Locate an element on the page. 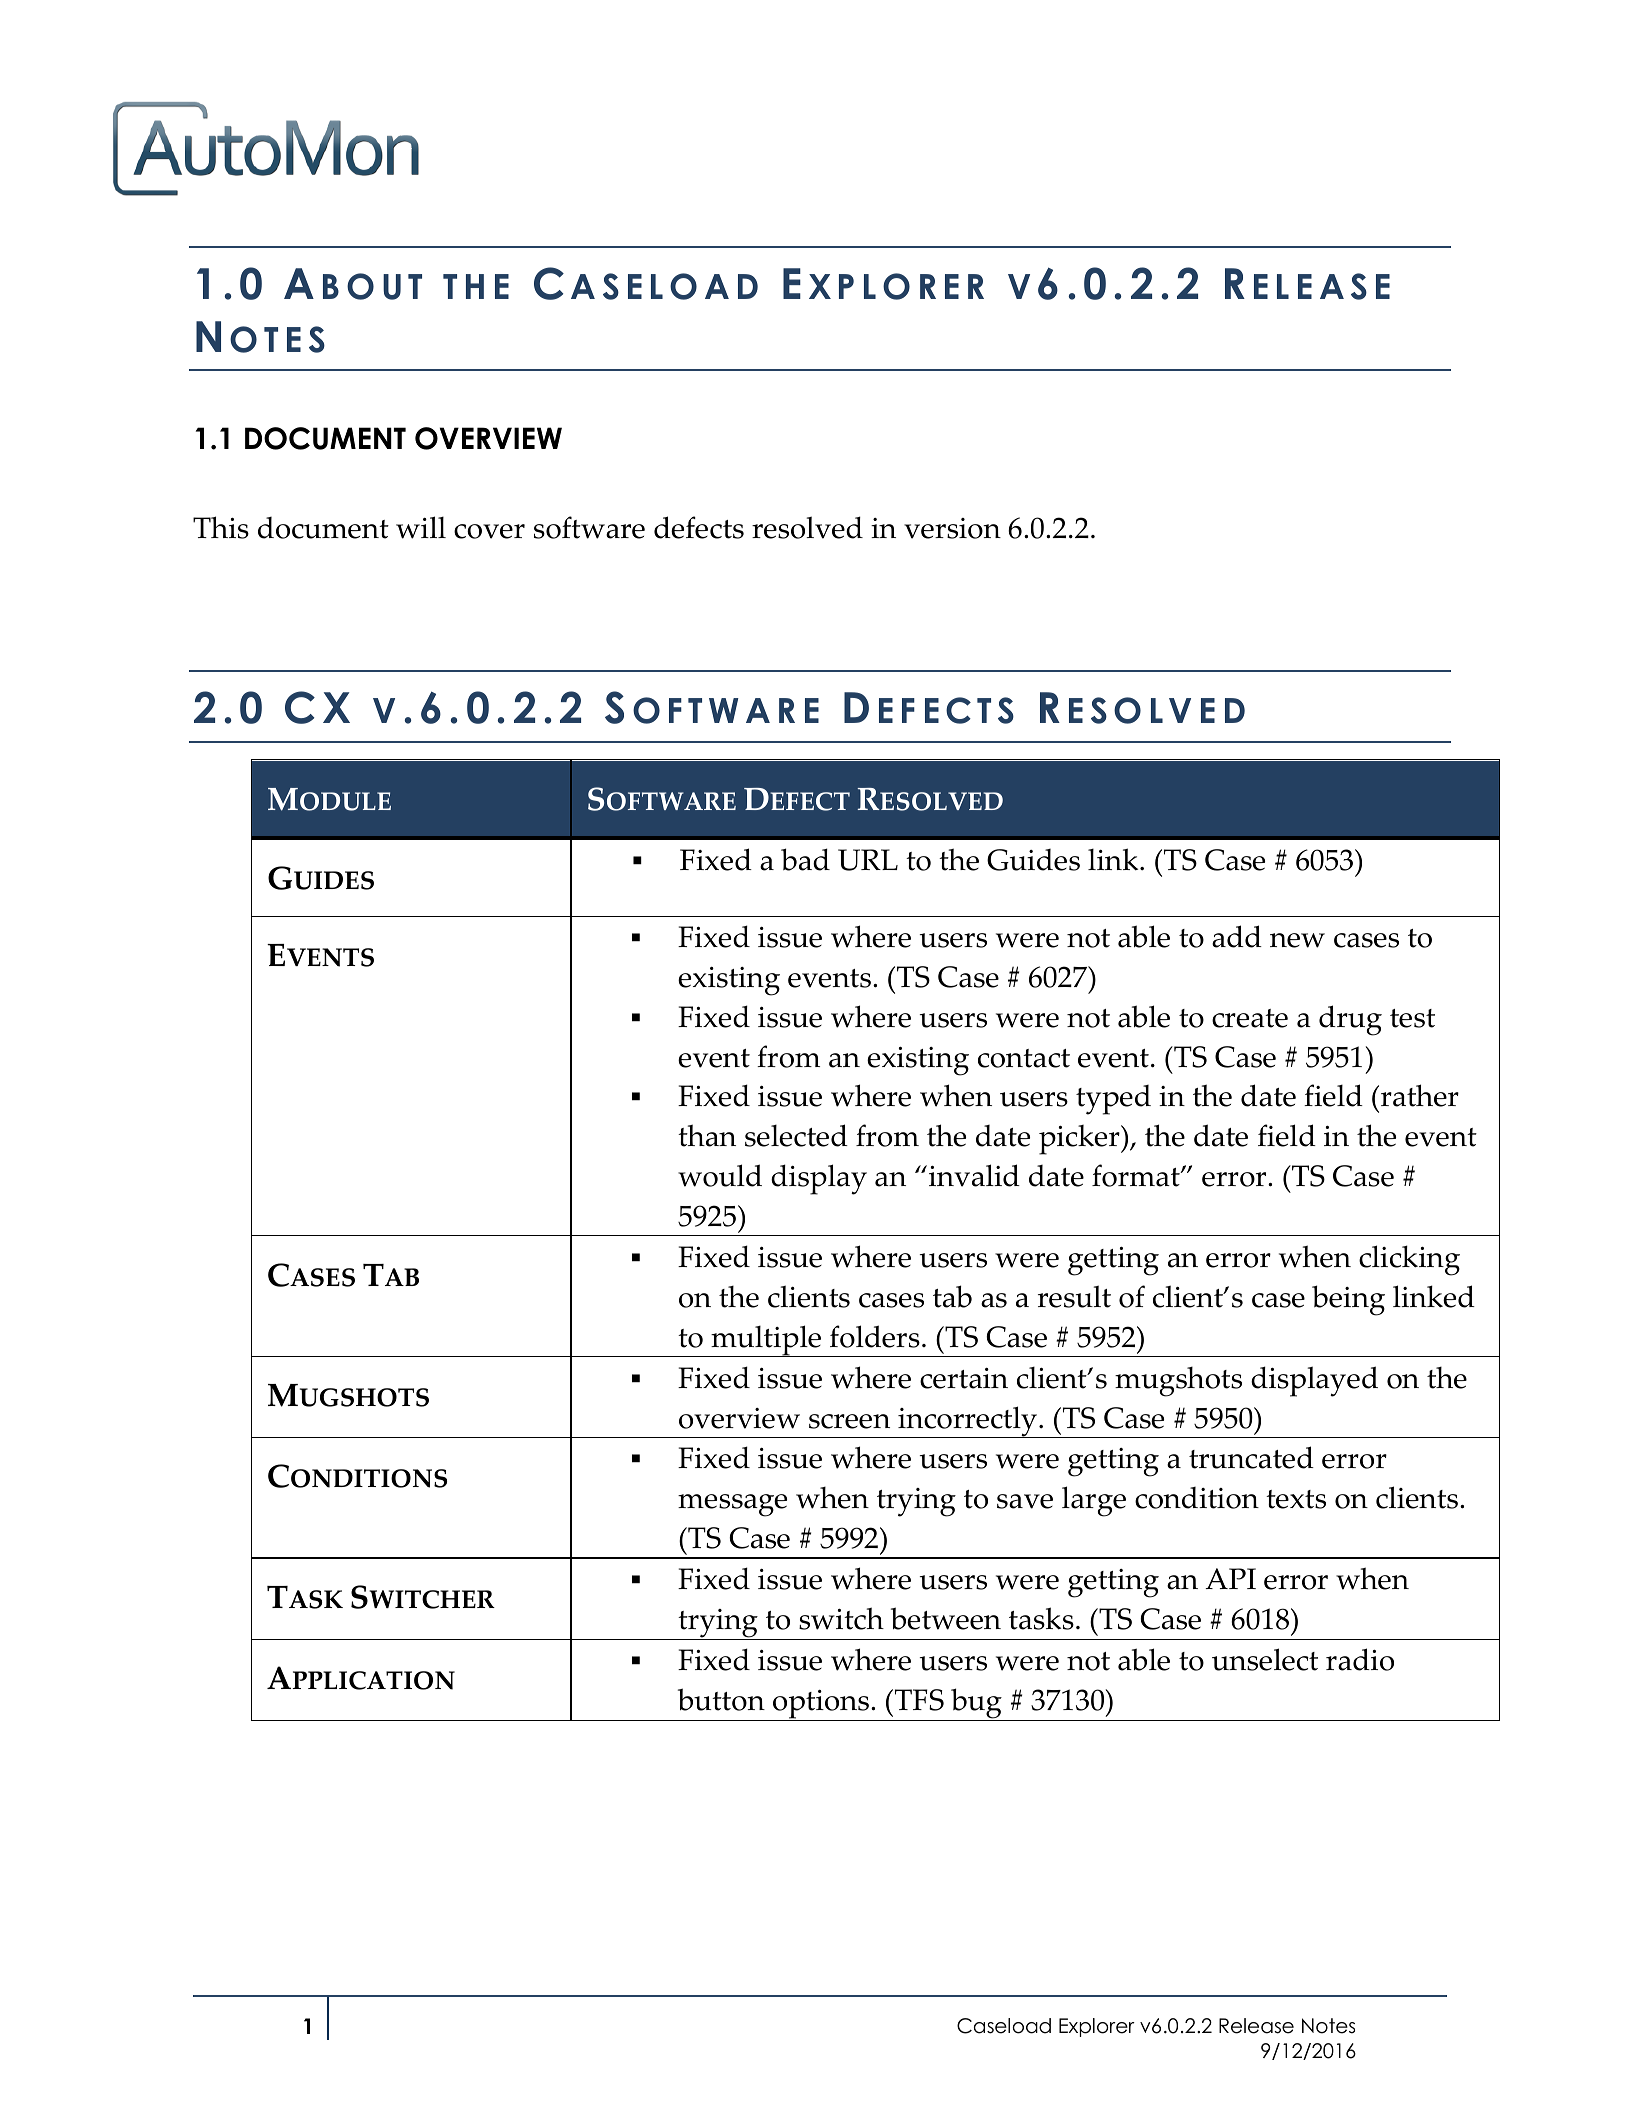 This page has width=1640, height=2123. will is located at coordinates (421, 527).
